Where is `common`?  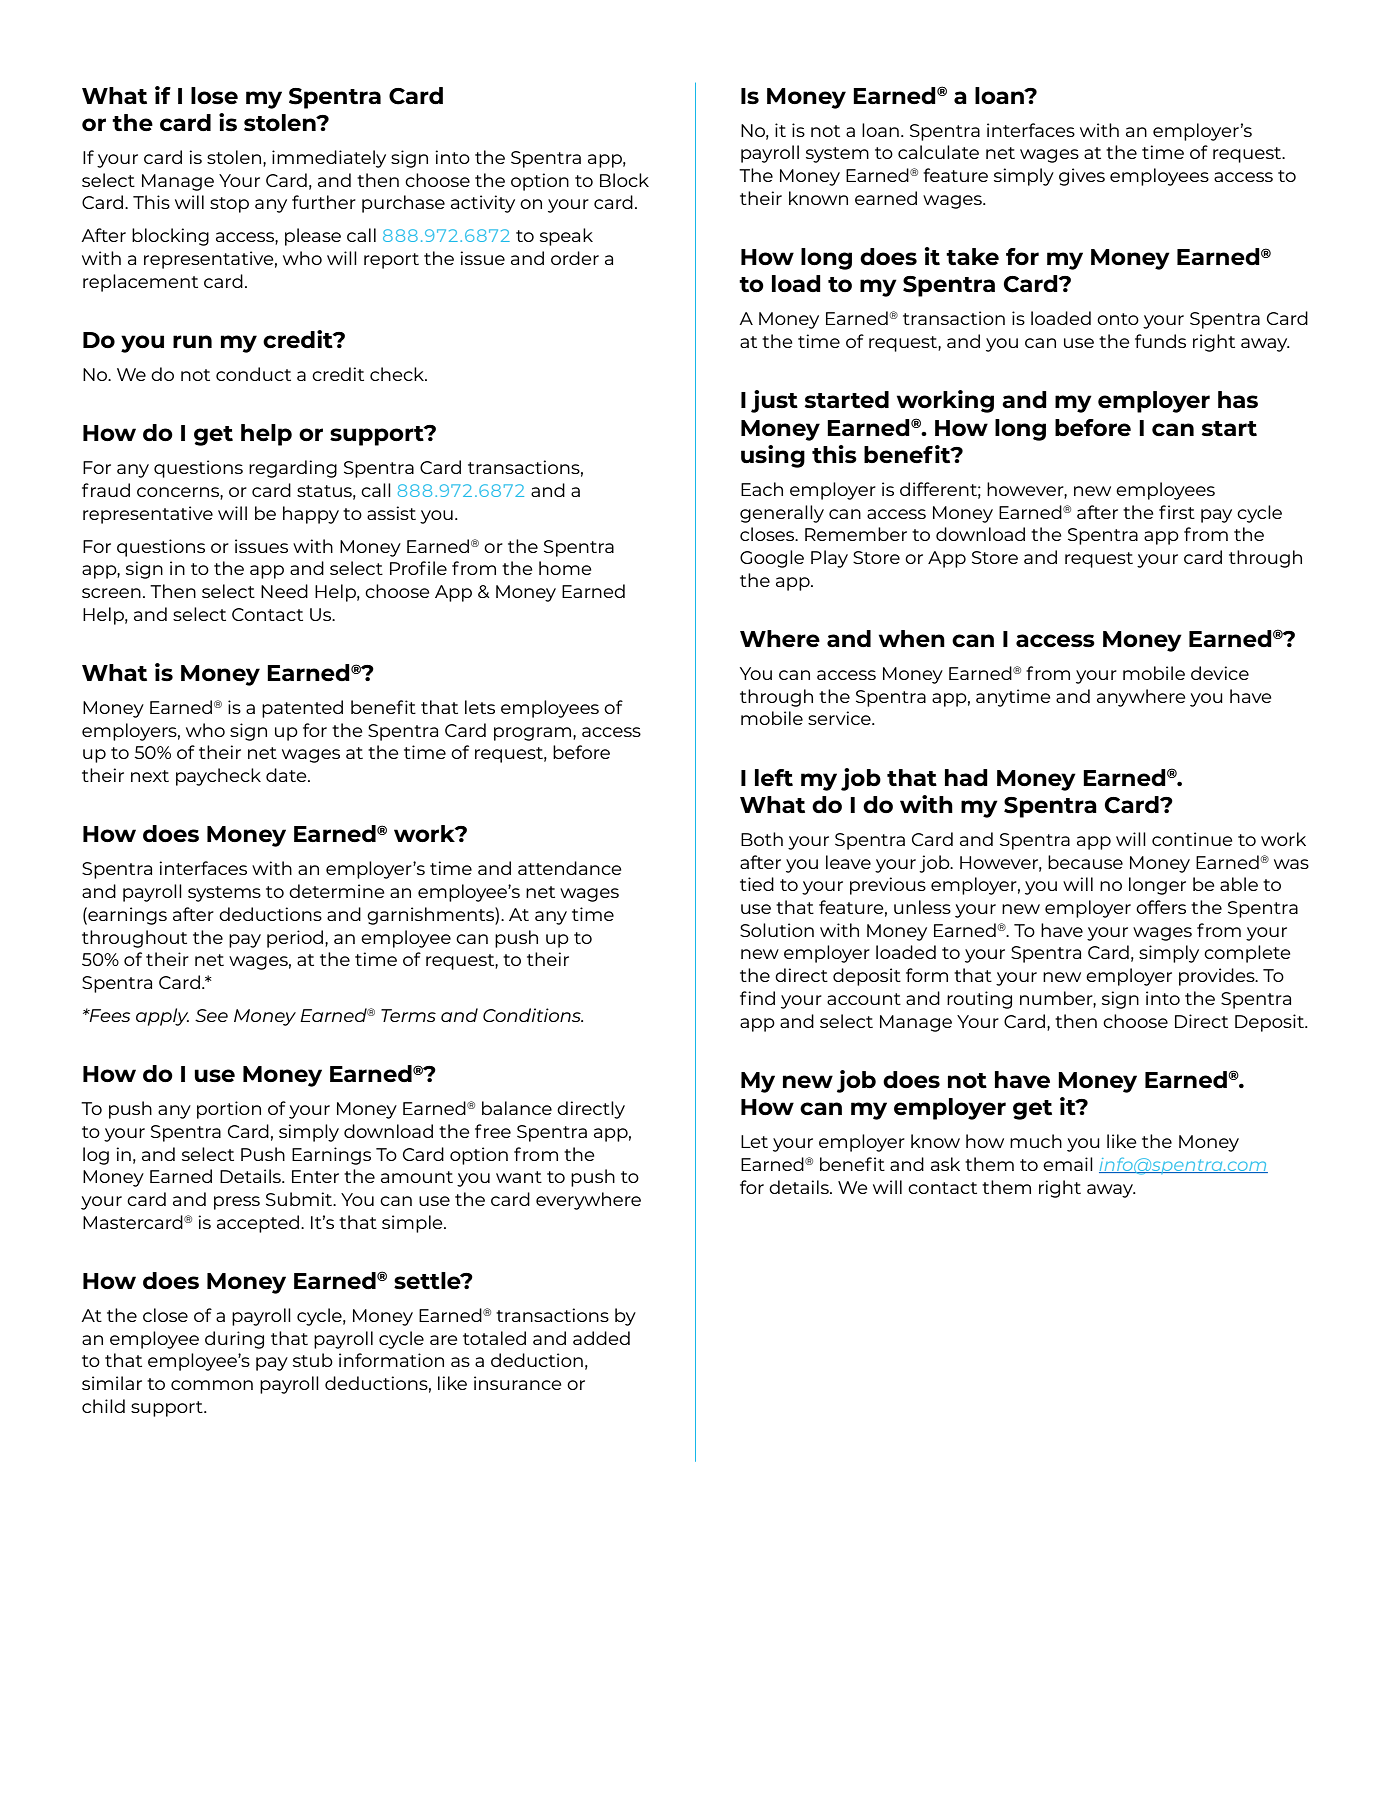
common is located at coordinates (212, 1385).
